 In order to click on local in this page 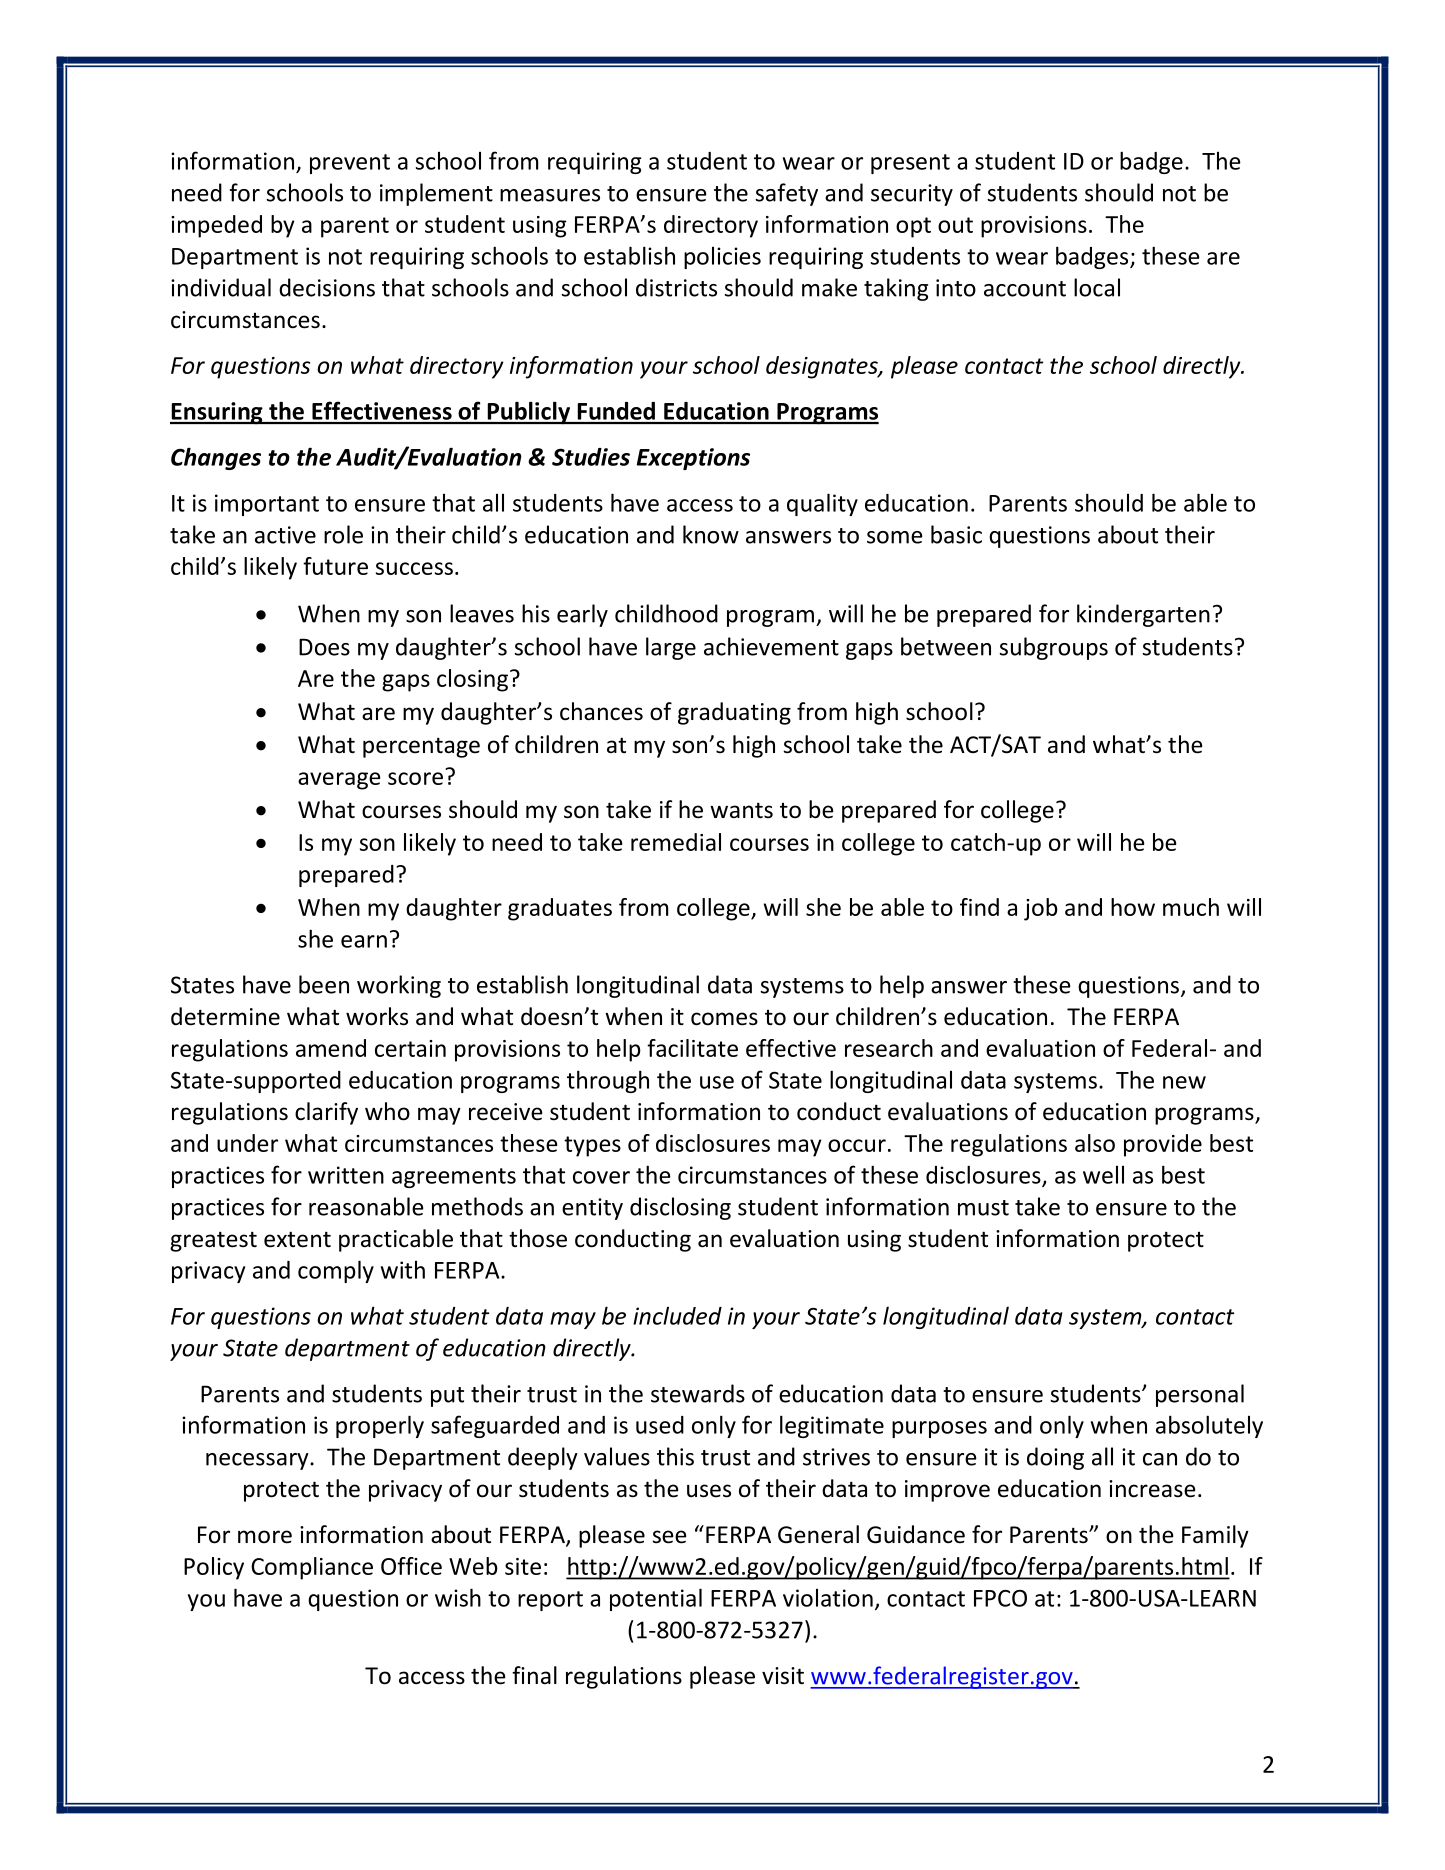, I will do `click(1097, 287)`.
